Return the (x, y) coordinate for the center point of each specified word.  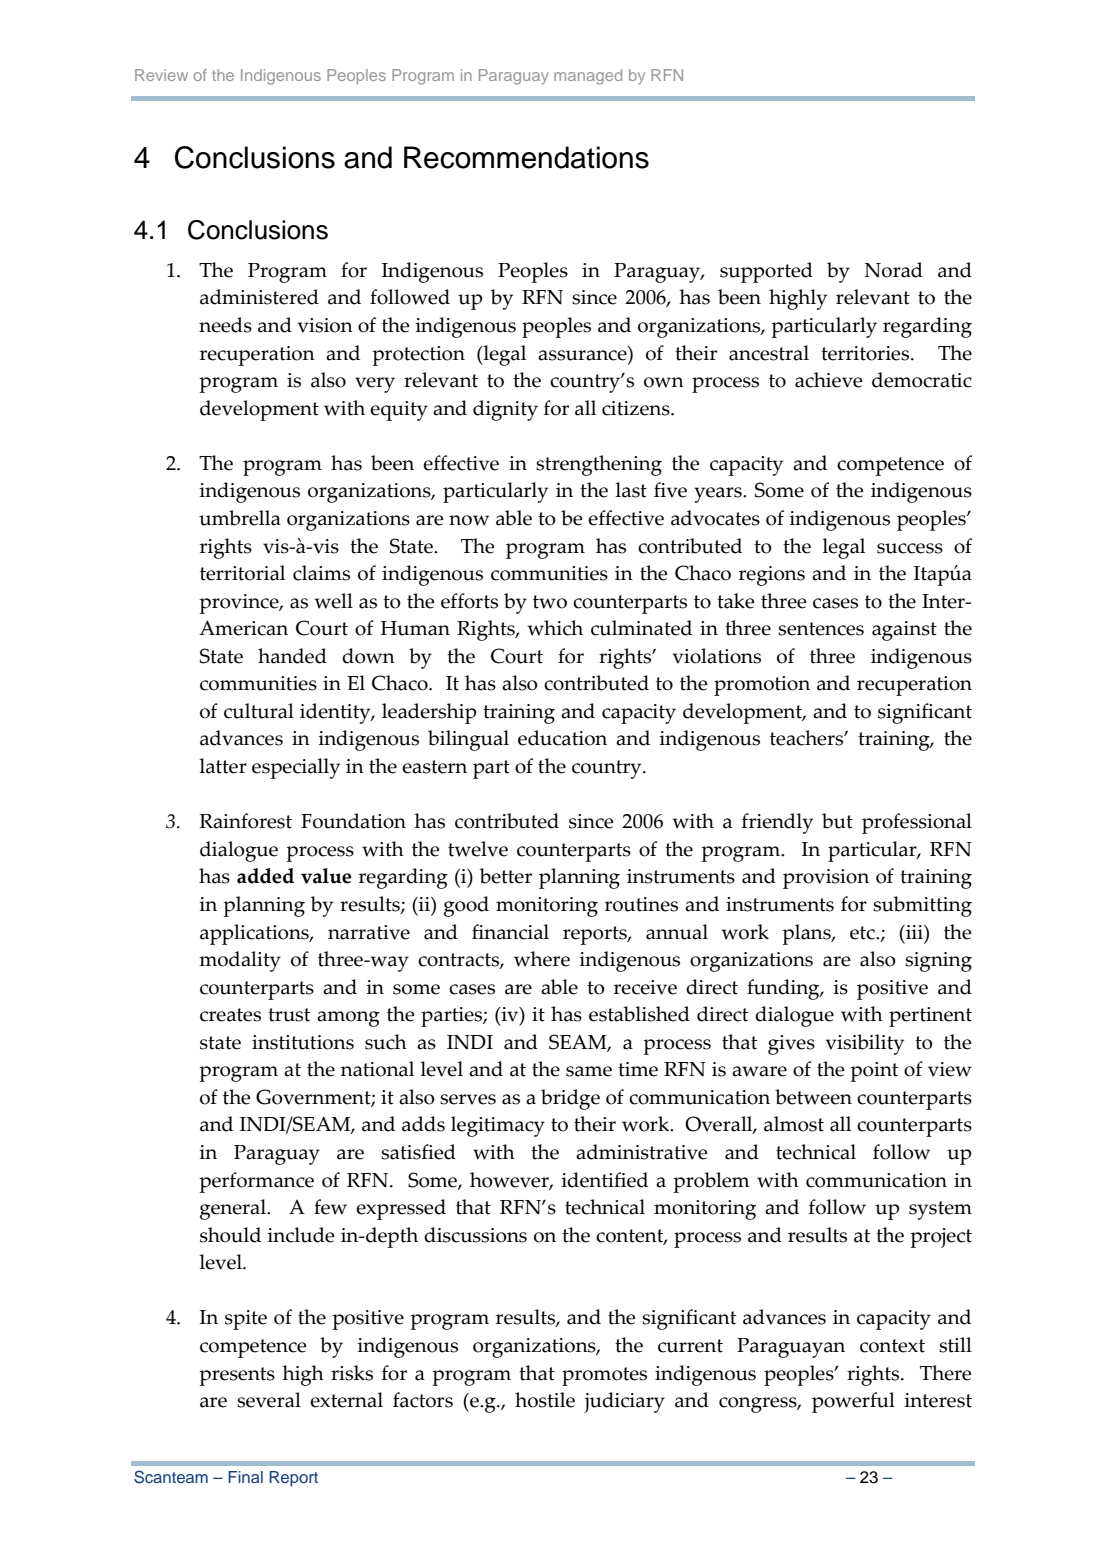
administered (259, 297)
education (562, 738)
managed (588, 77)
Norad (894, 270)
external (346, 1400)
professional (917, 823)
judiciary (624, 1402)
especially (296, 768)
